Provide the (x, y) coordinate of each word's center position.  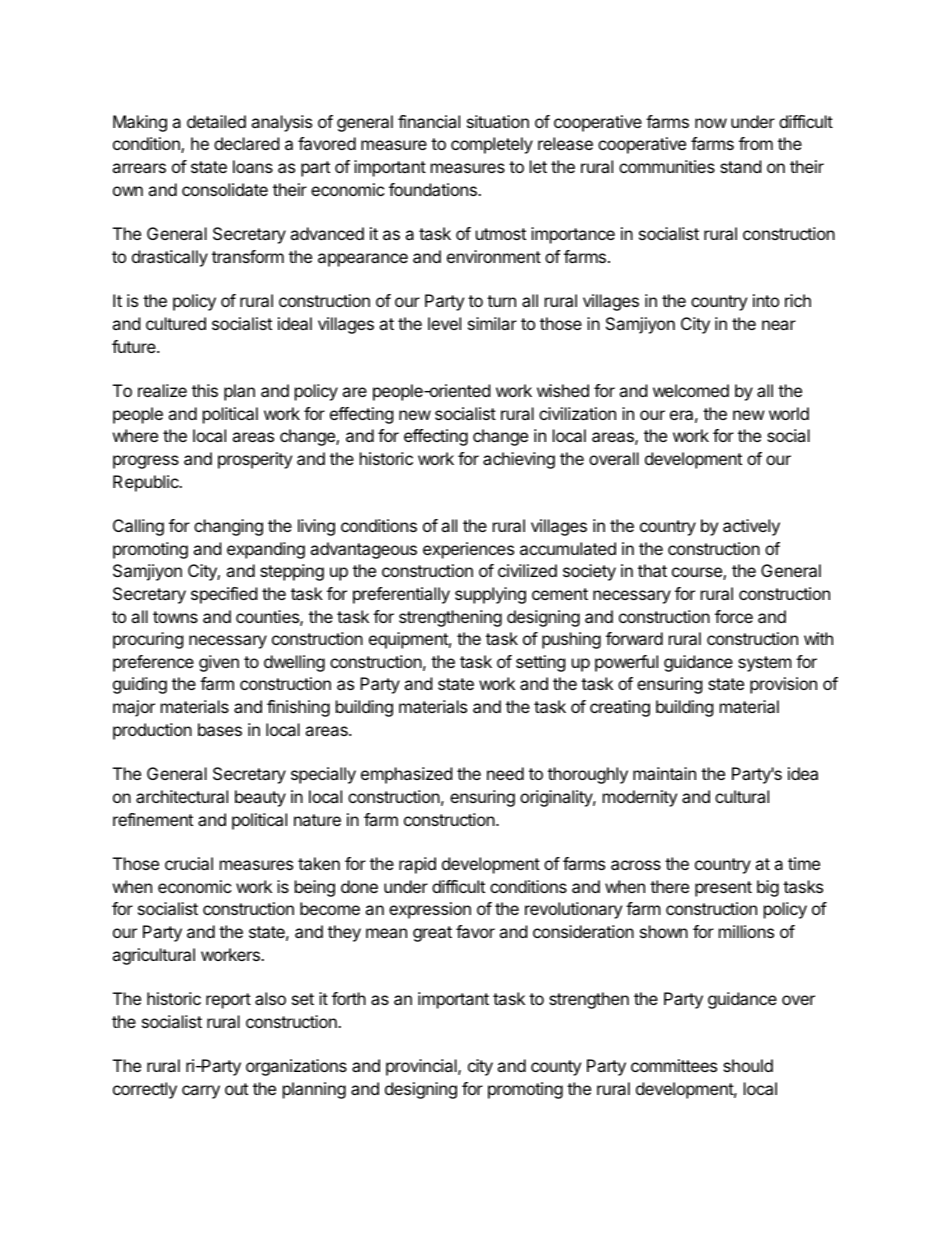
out (236, 1089)
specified (224, 595)
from (756, 143)
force (734, 616)
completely (492, 145)
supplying (490, 595)
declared (246, 143)
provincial (422, 1067)
